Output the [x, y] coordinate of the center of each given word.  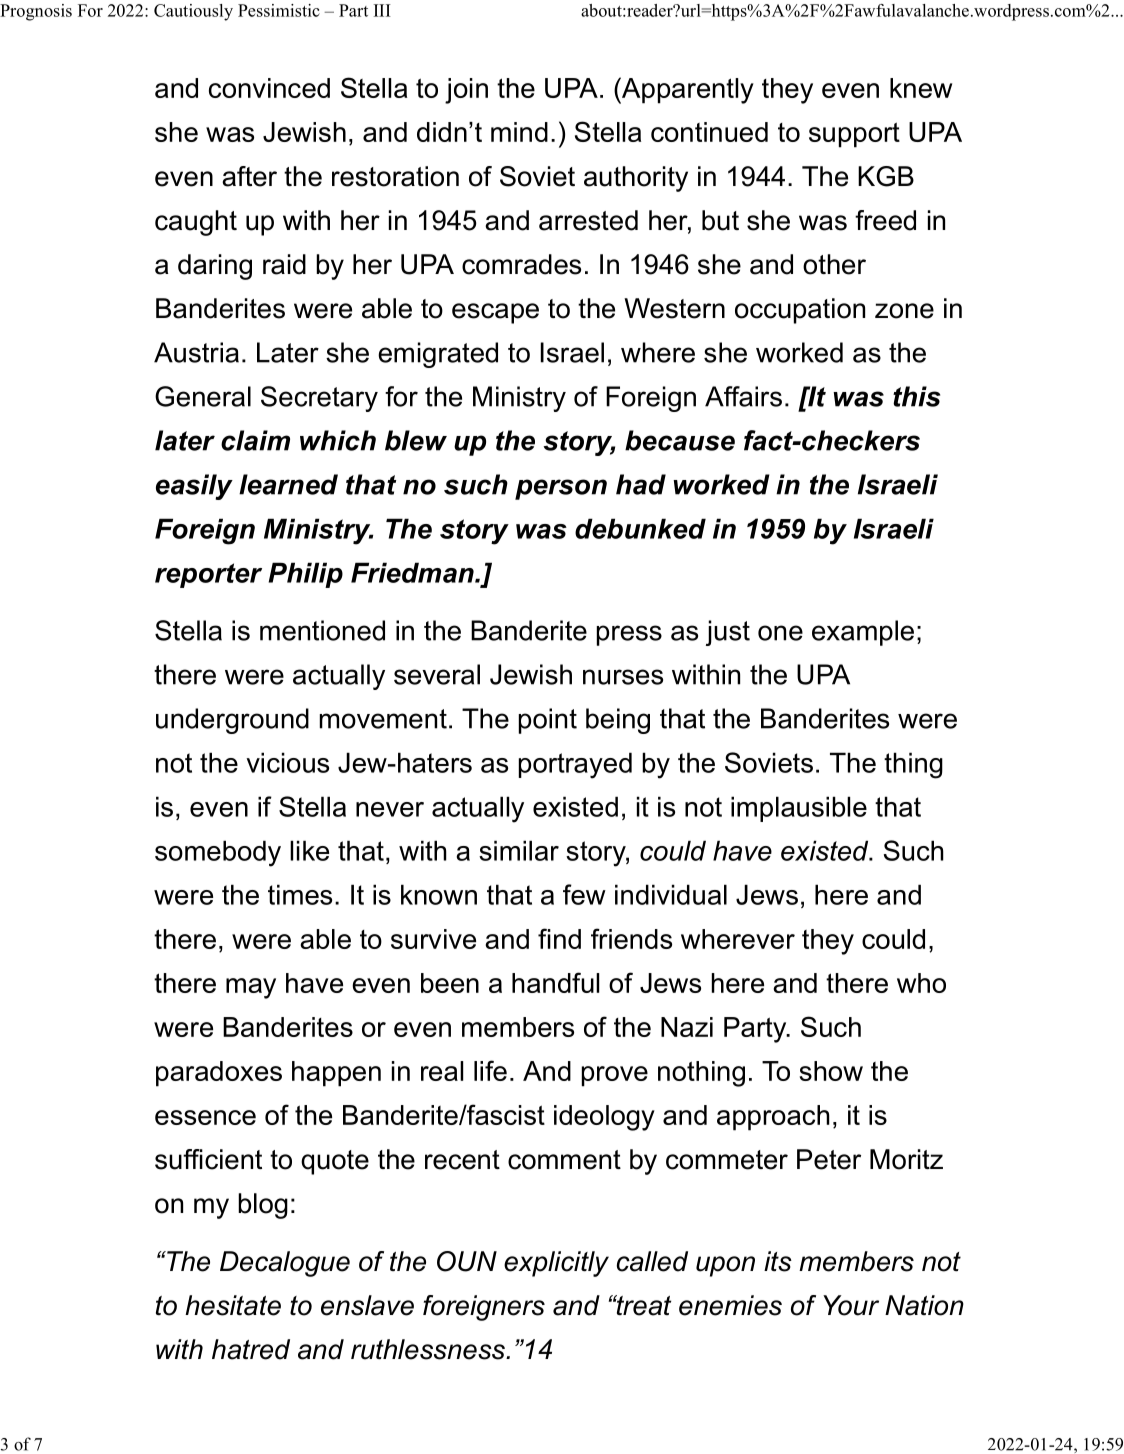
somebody [218, 853]
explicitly [556, 1264]
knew [921, 88]
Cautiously [193, 12]
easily [194, 487]
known [439, 894]
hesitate [233, 1305]
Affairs [743, 396]
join [466, 91]
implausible [799, 809]
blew [416, 440]
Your [851, 1305]
